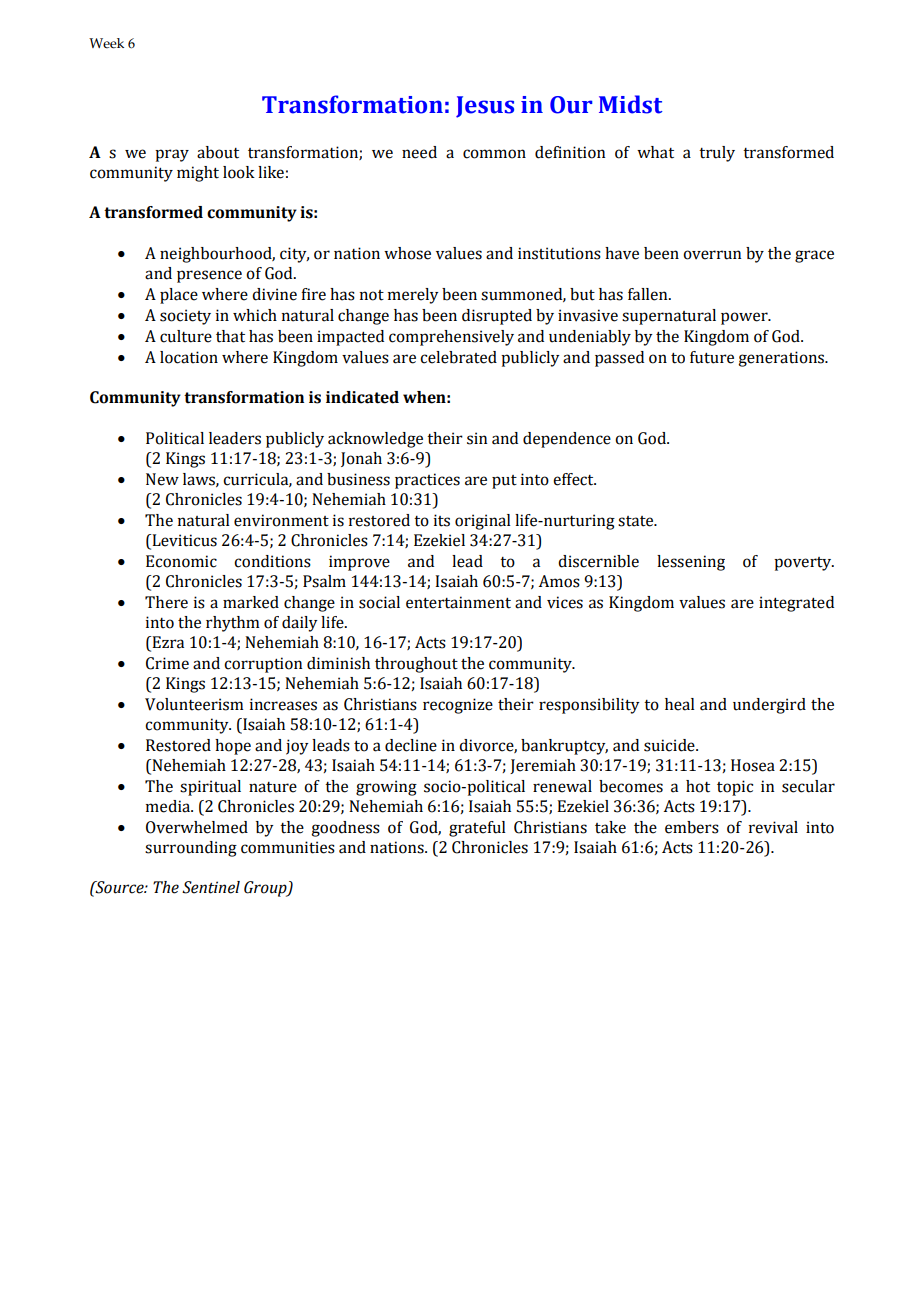 This page has height=1308, width=924. Describe the element at coordinates (209, 276) in the page. I see `presence` at that location.
